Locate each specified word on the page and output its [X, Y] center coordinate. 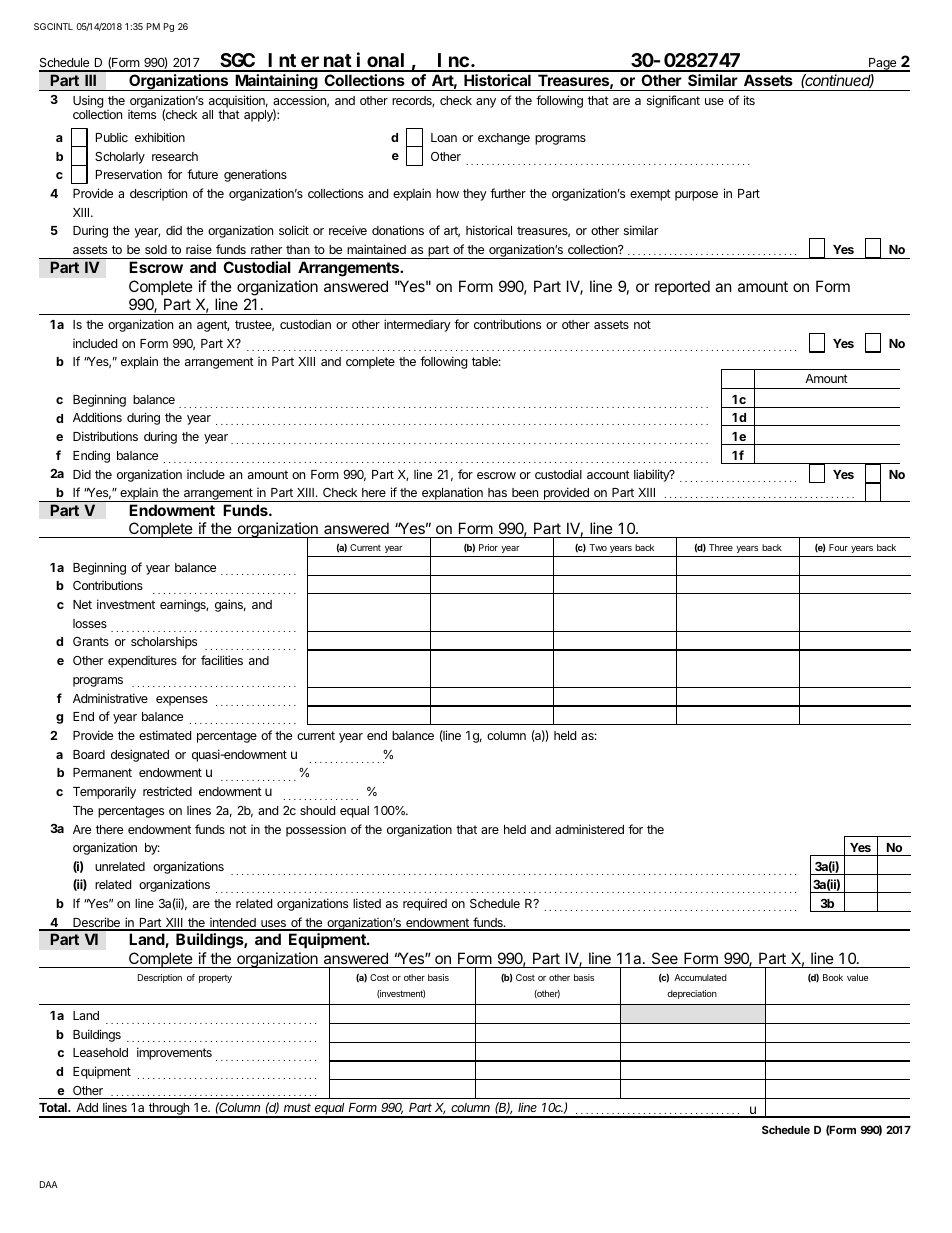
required [425, 904]
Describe [96, 923]
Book [833, 977]
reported [682, 287]
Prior [488, 547]
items [142, 114]
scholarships [164, 642]
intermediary [417, 325]
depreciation [692, 994]
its [749, 100]
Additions [97, 417]
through [169, 1110]
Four [838, 547]
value [857, 977]
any [486, 103]
